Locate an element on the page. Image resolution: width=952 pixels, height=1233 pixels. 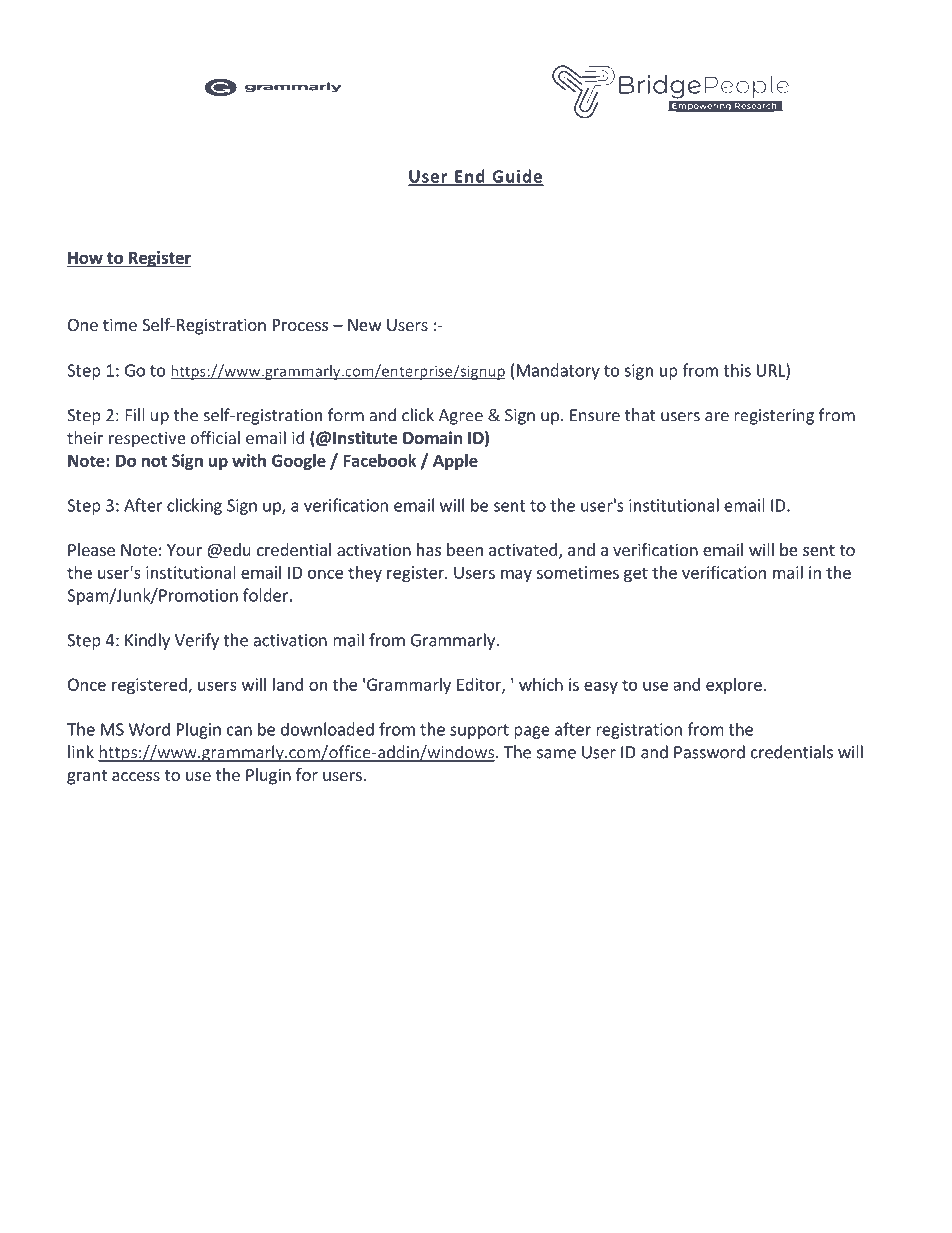
How is located at coordinates (86, 258).
